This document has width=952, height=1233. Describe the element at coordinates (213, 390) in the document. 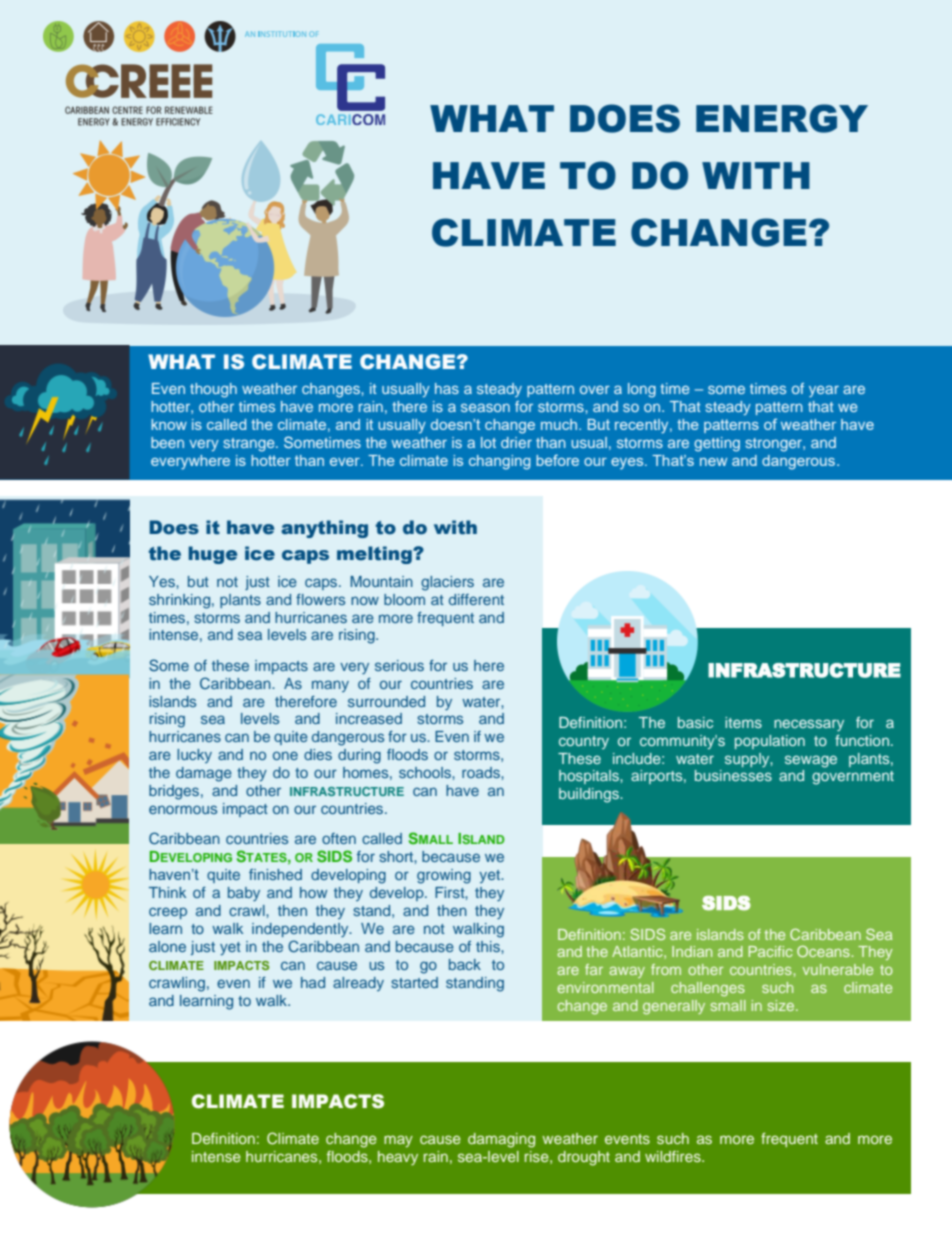

I see `though` at that location.
